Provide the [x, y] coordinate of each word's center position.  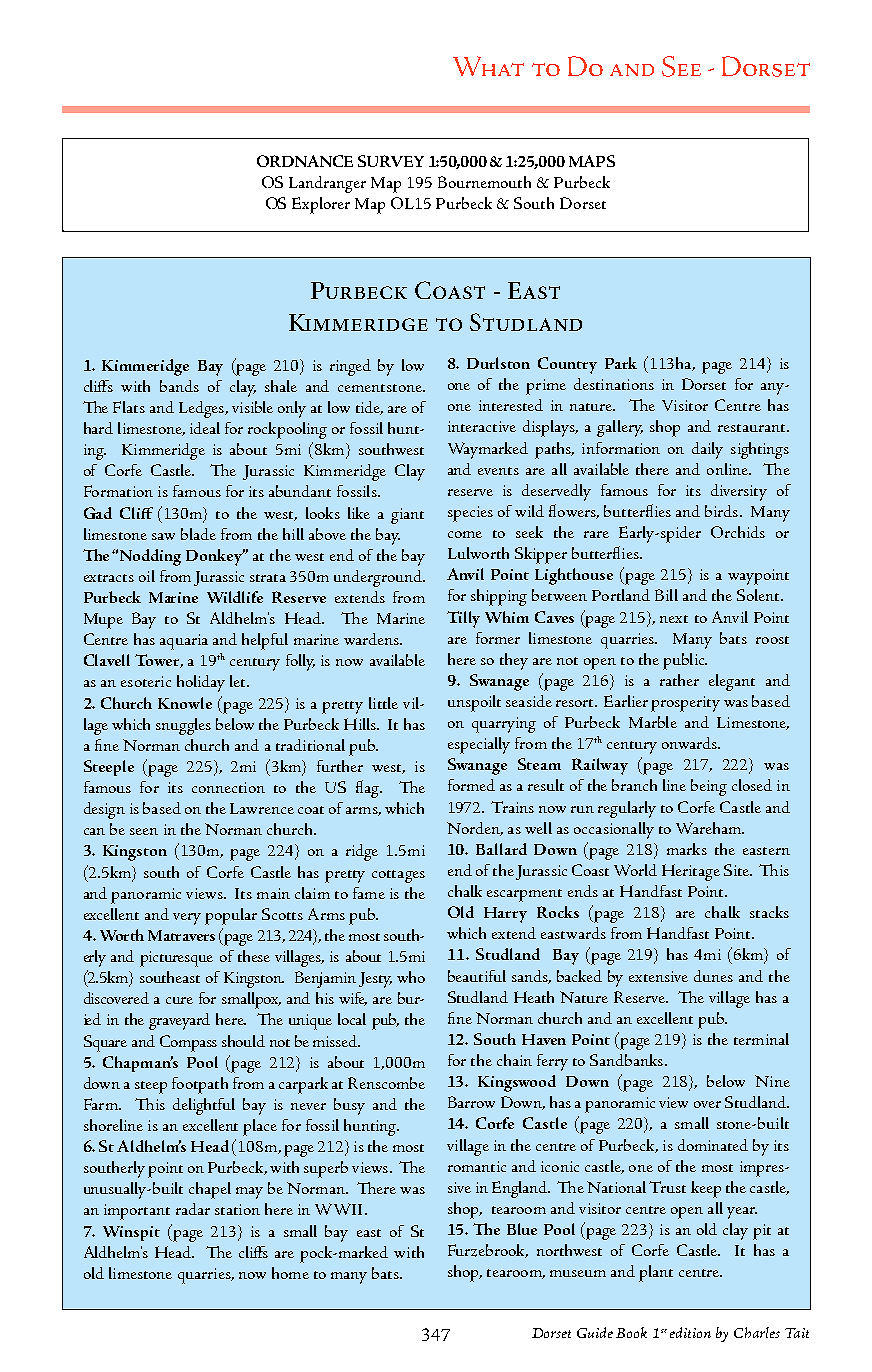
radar [193, 1209]
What [488, 66]
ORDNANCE [305, 161]
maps [592, 161]
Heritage [691, 872]
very [187, 919]
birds [721, 511]
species [470, 514]
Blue [522, 1229]
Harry [505, 915]
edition [690, 1332]
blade [198, 534]
